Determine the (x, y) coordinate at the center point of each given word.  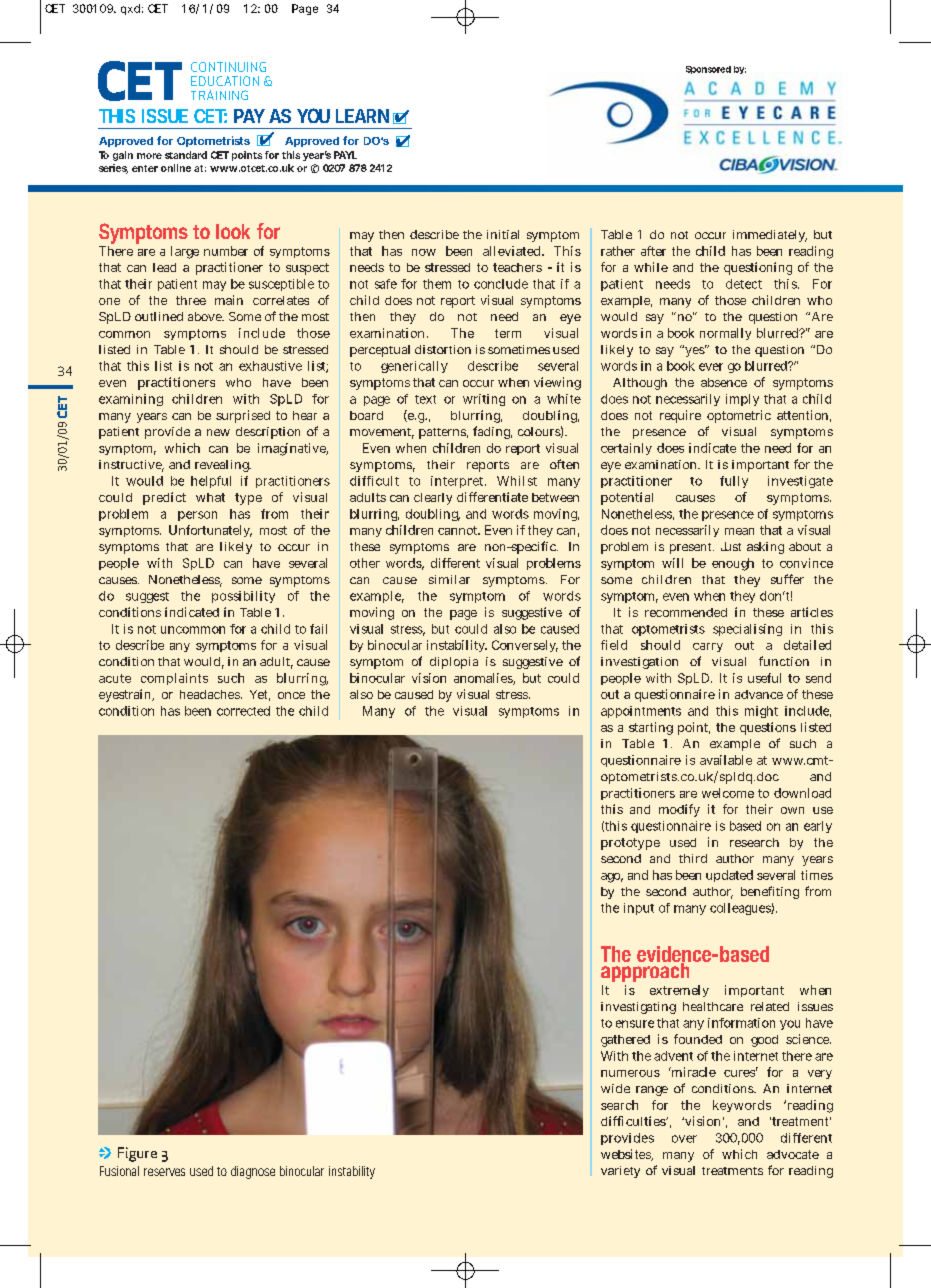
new (218, 432)
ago (612, 878)
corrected (243, 711)
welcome (728, 793)
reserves (164, 1172)
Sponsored (708, 70)
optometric (739, 416)
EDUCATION (225, 81)
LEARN (362, 116)
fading (492, 432)
